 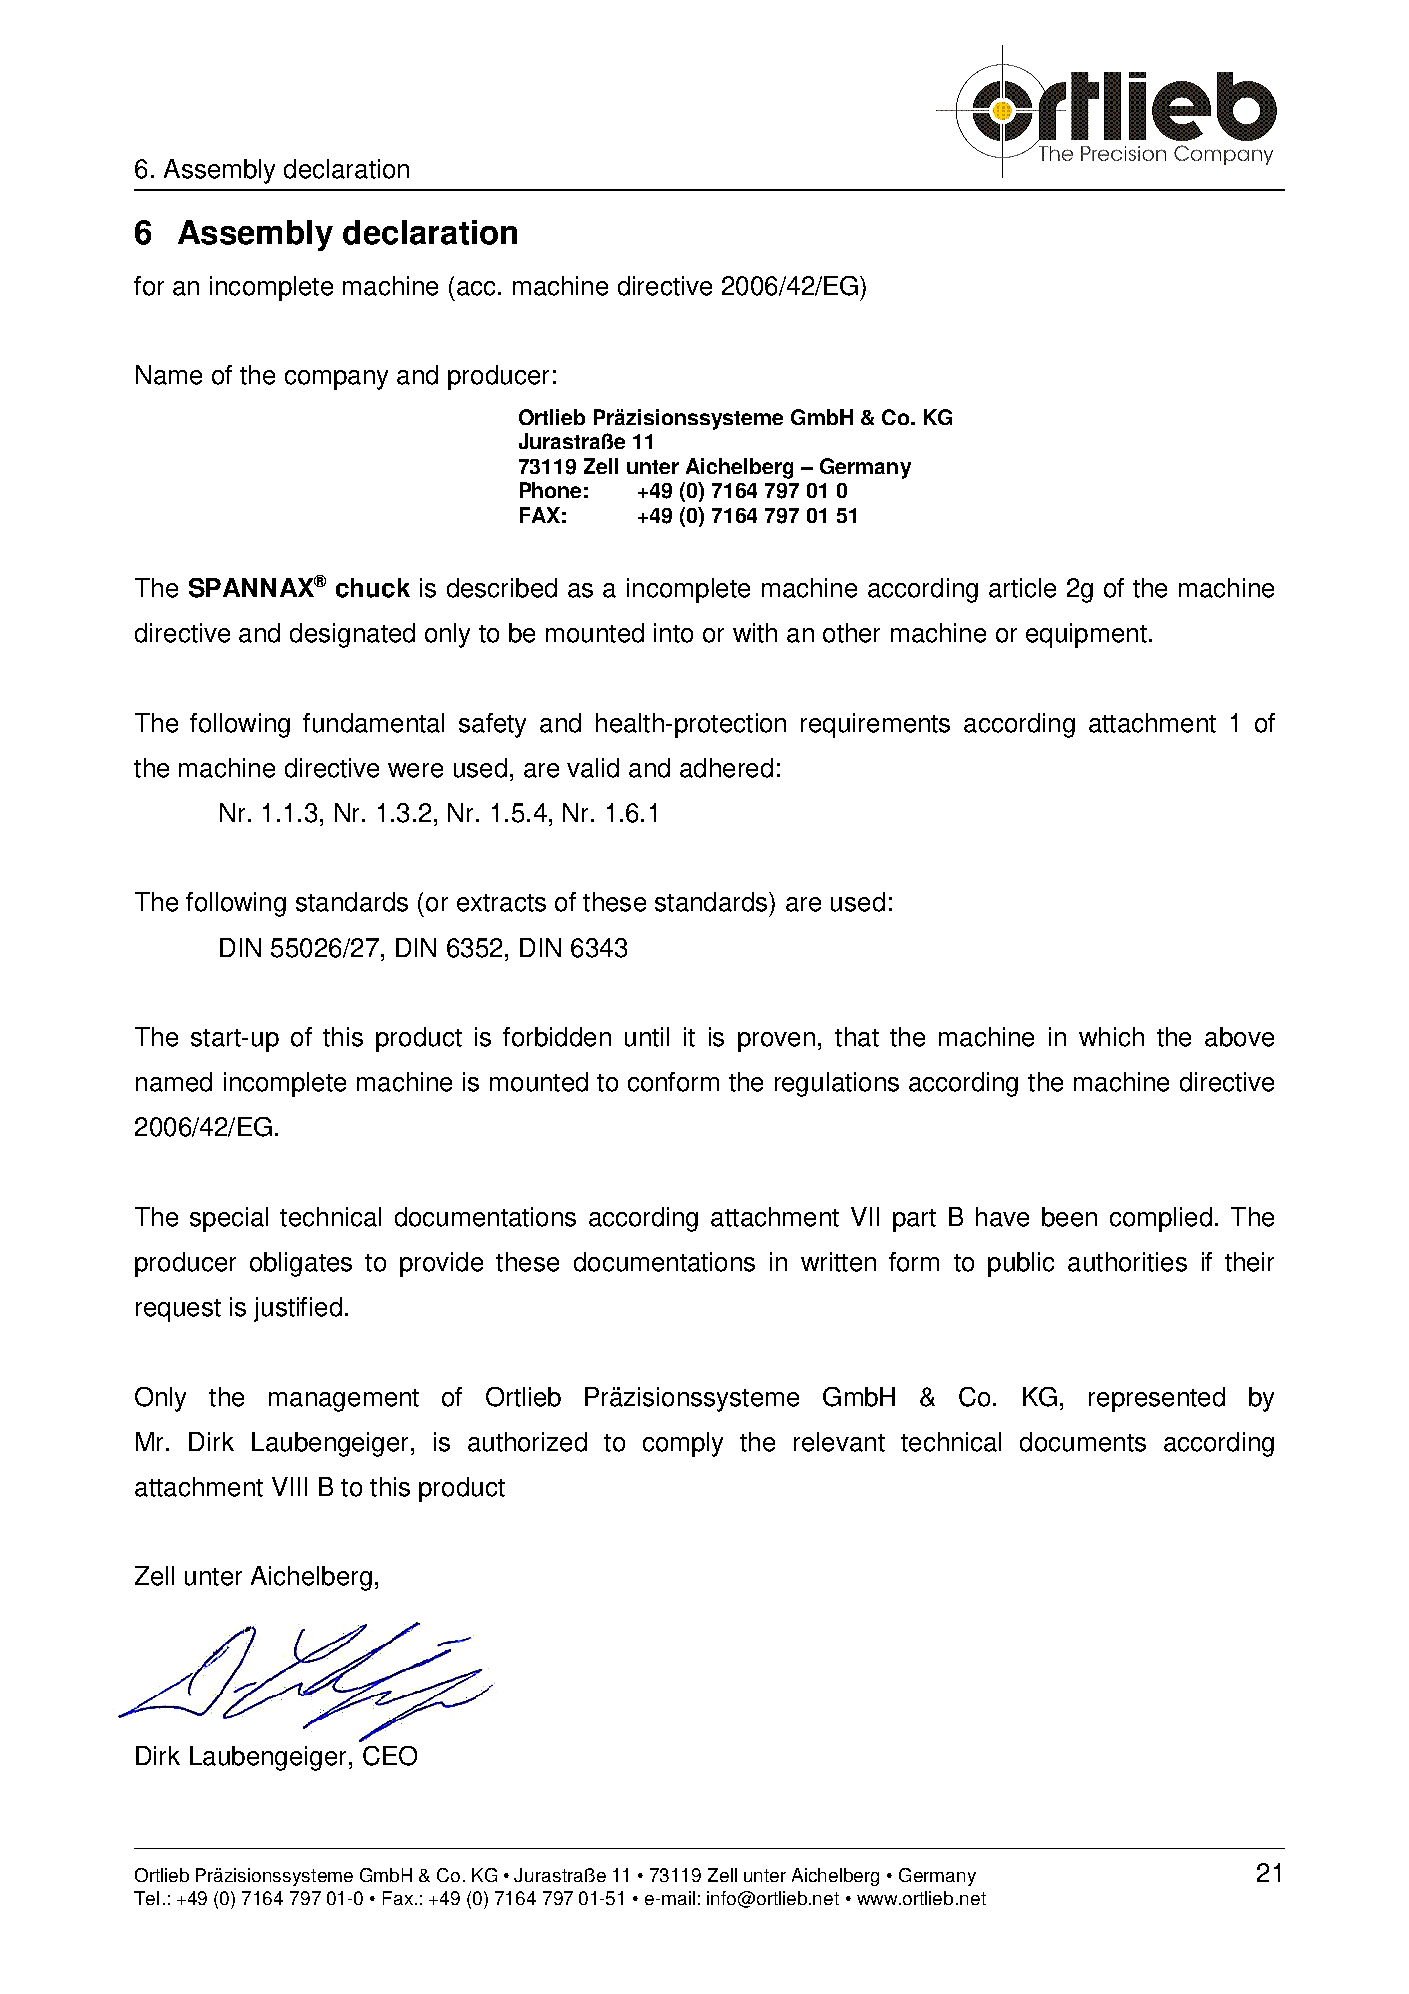 I want to click on extracts, so click(x=501, y=903).
